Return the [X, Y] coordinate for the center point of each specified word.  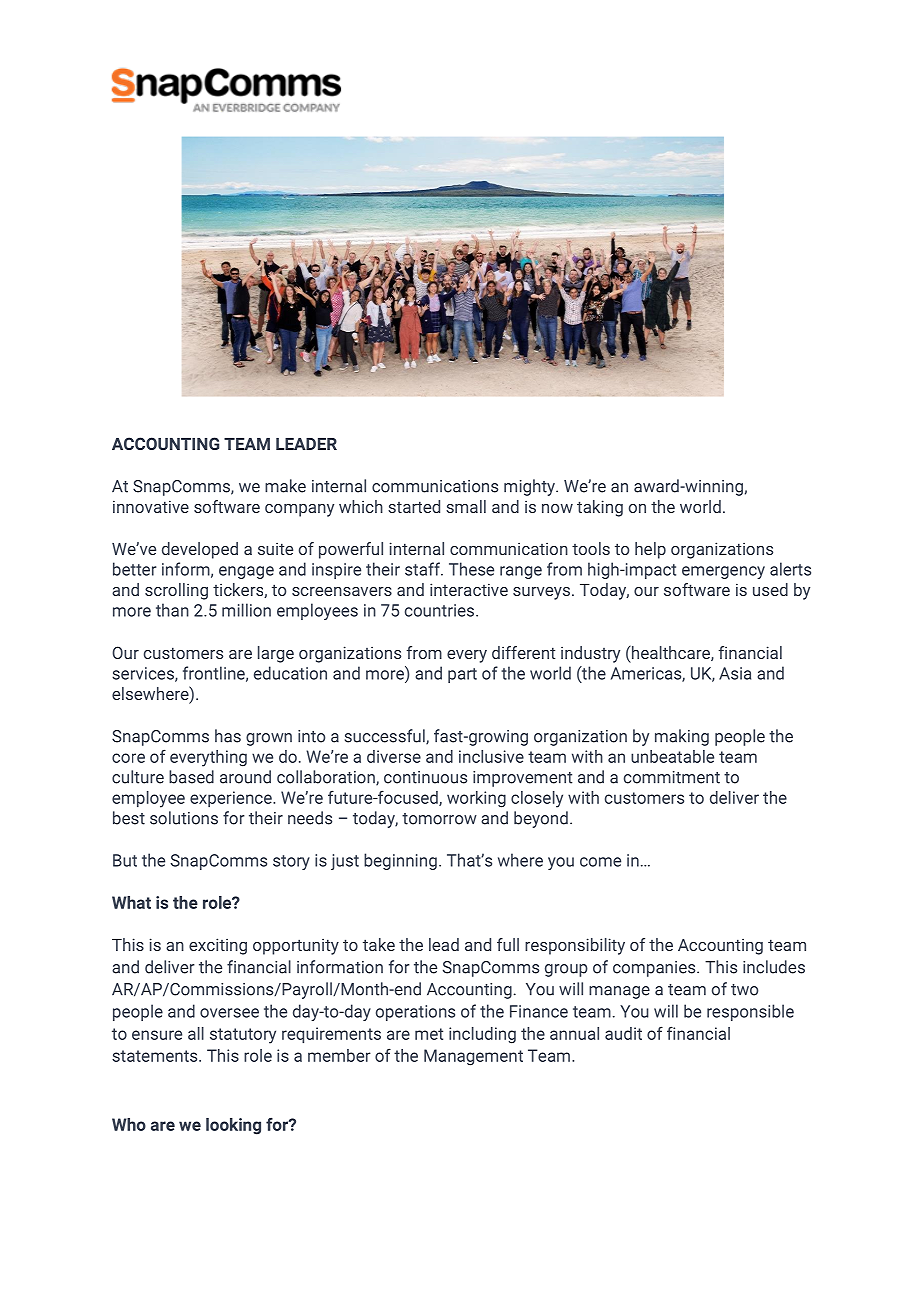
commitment [672, 777]
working [476, 799]
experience [232, 799]
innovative [151, 507]
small [466, 506]
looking [233, 1126]
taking [600, 508]
